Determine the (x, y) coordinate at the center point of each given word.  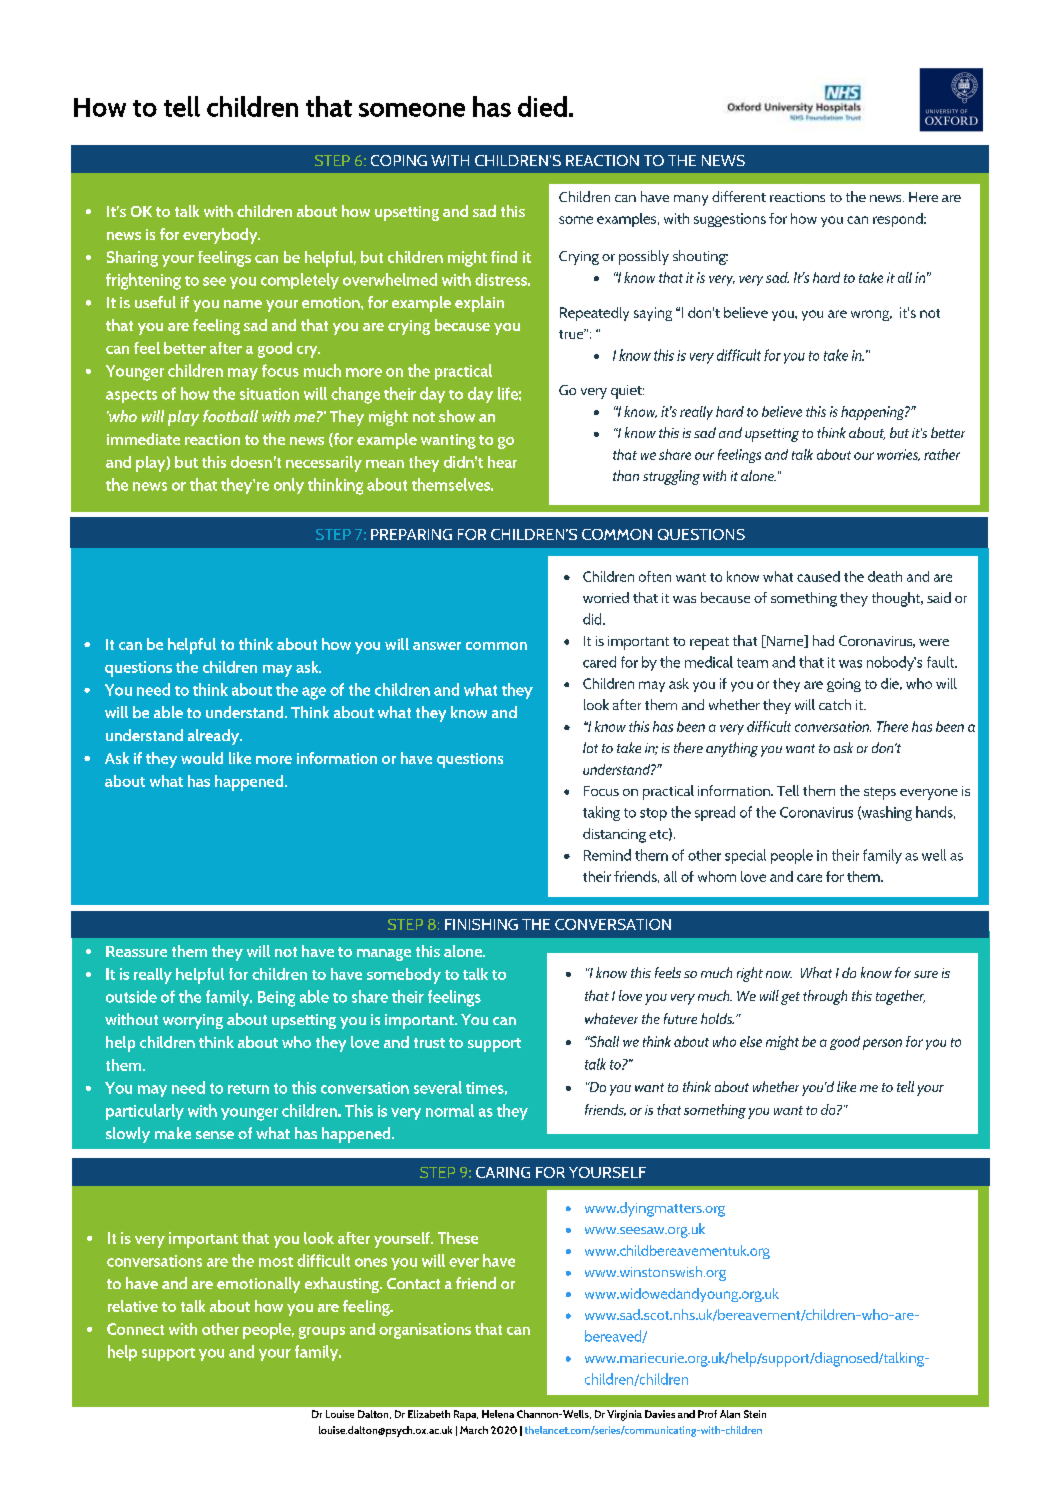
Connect (135, 1329)
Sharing (132, 259)
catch (835, 704)
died (542, 106)
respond (899, 220)
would (202, 758)
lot (590, 747)
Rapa (466, 1415)
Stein (755, 1414)
